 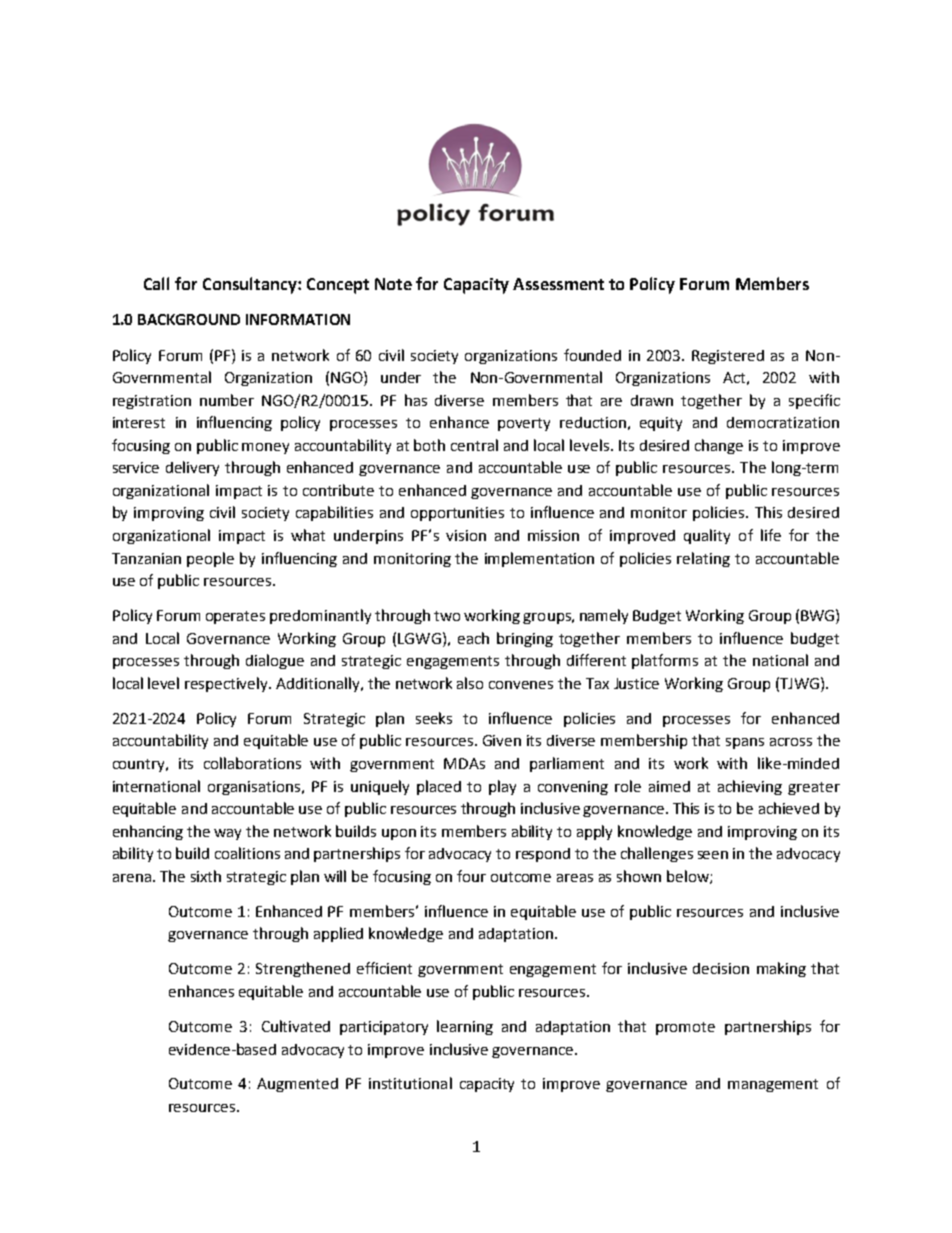 What do you see at coordinates (665, 661) in the document?
I see `platforms` at bounding box center [665, 661].
